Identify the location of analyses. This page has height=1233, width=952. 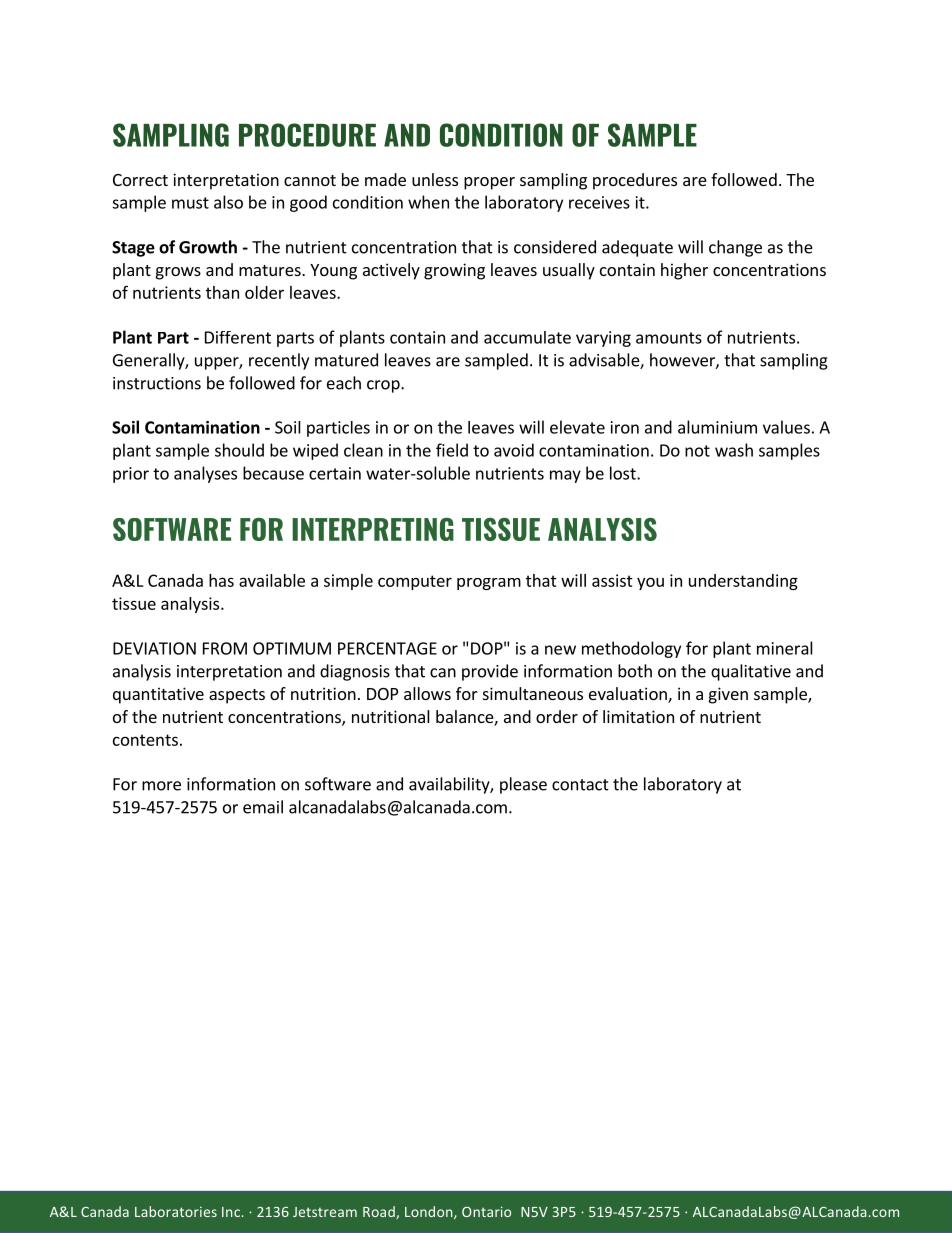
(205, 474).
